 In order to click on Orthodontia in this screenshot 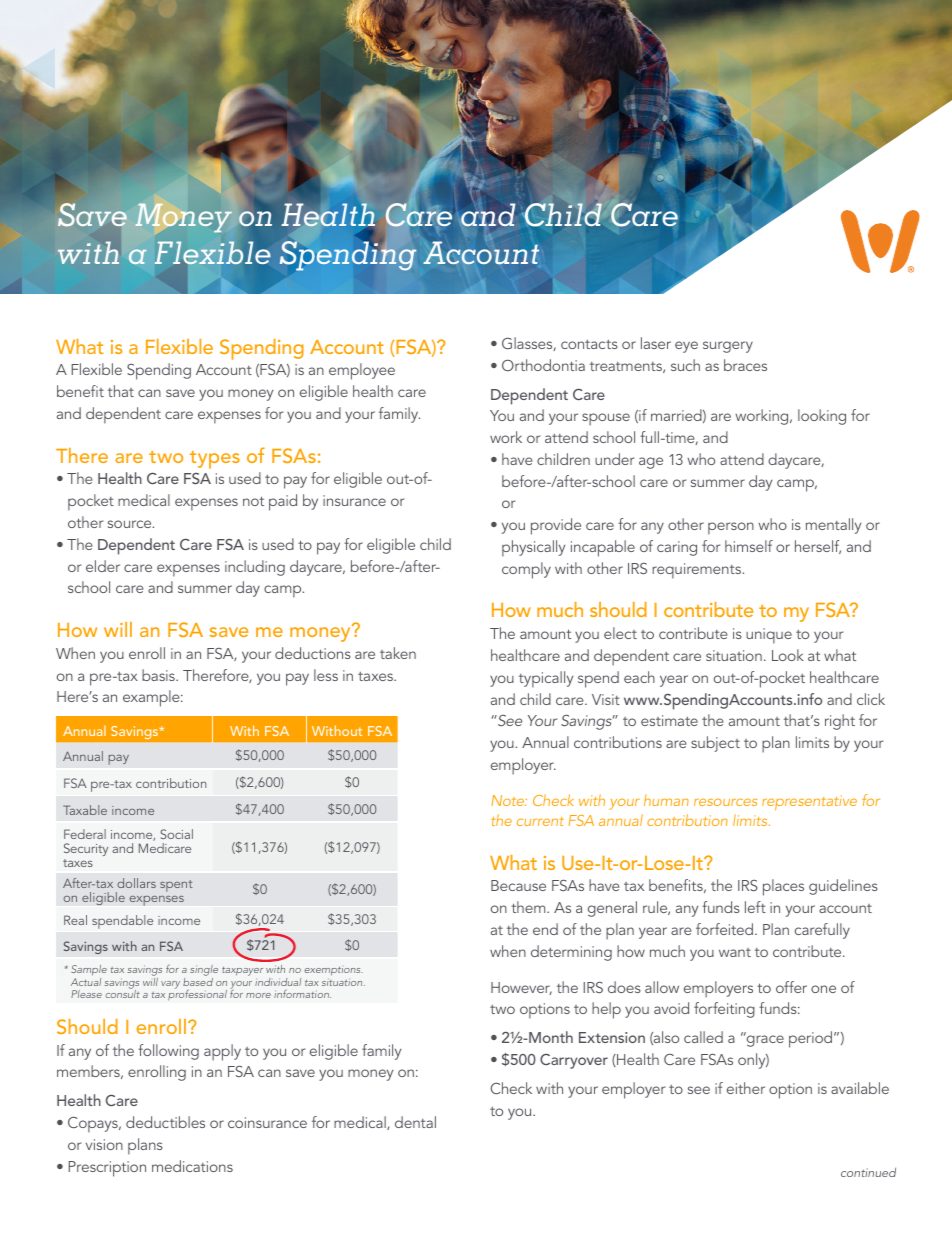, I will do `click(543, 365)`.
